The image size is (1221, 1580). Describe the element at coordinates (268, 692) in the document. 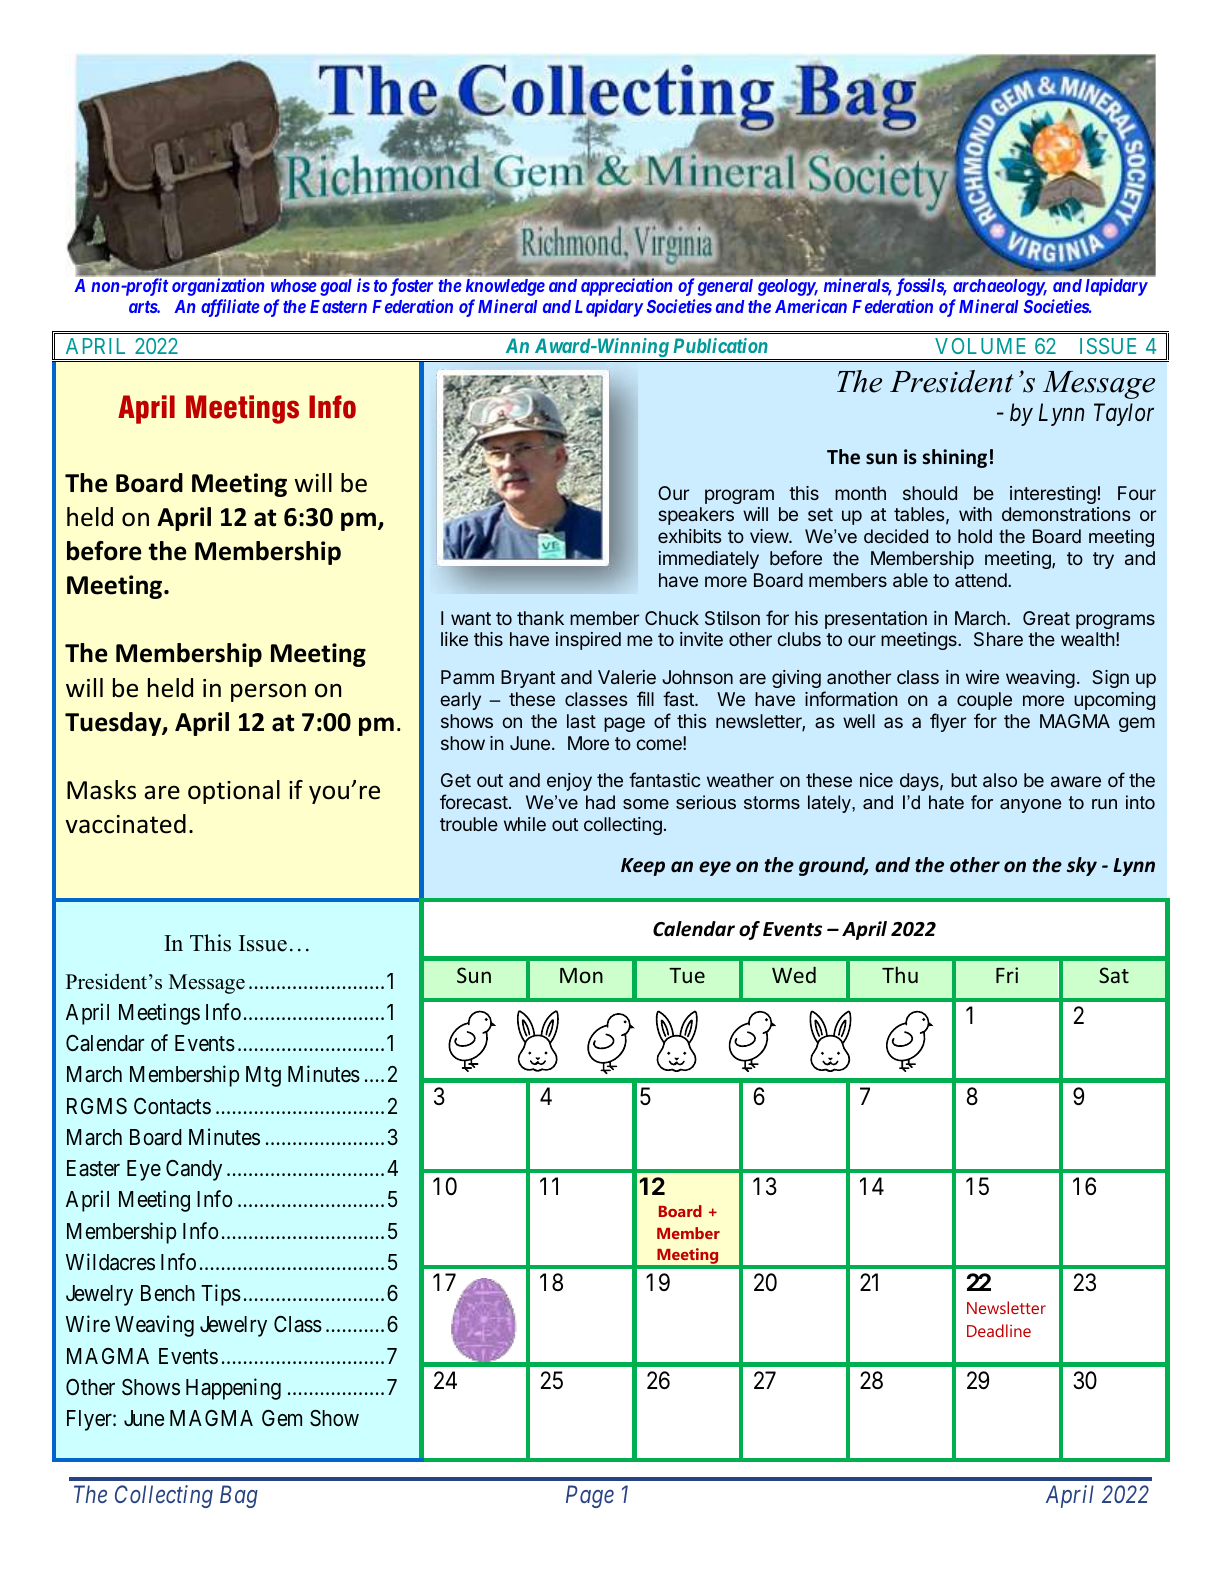

I see `person` at that location.
